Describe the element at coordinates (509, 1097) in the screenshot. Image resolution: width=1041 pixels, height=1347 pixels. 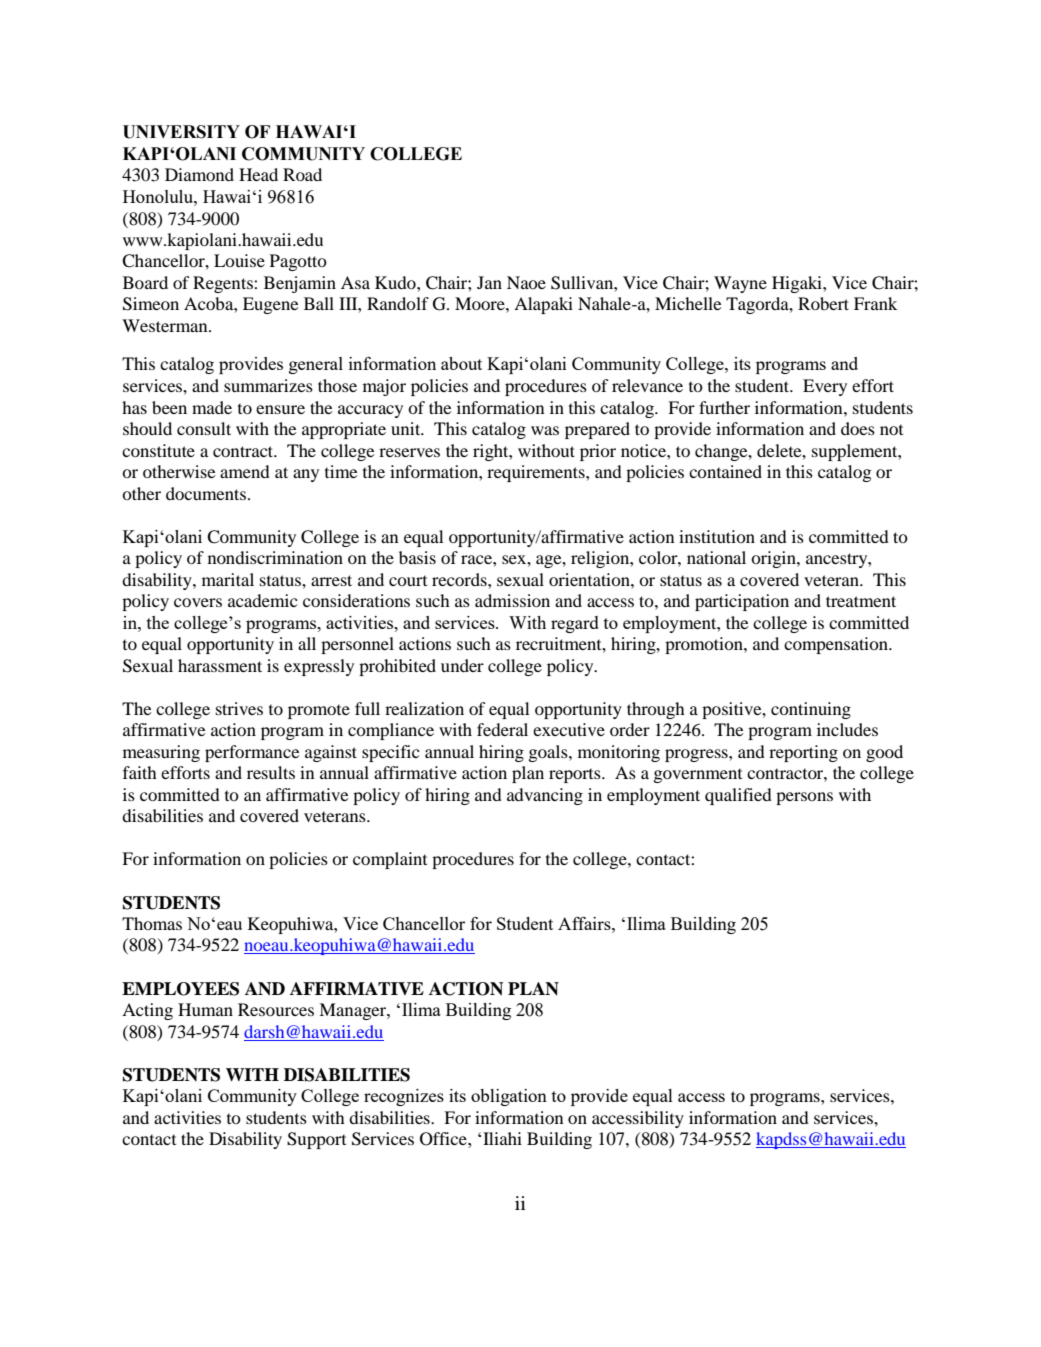
I see `obligation` at that location.
